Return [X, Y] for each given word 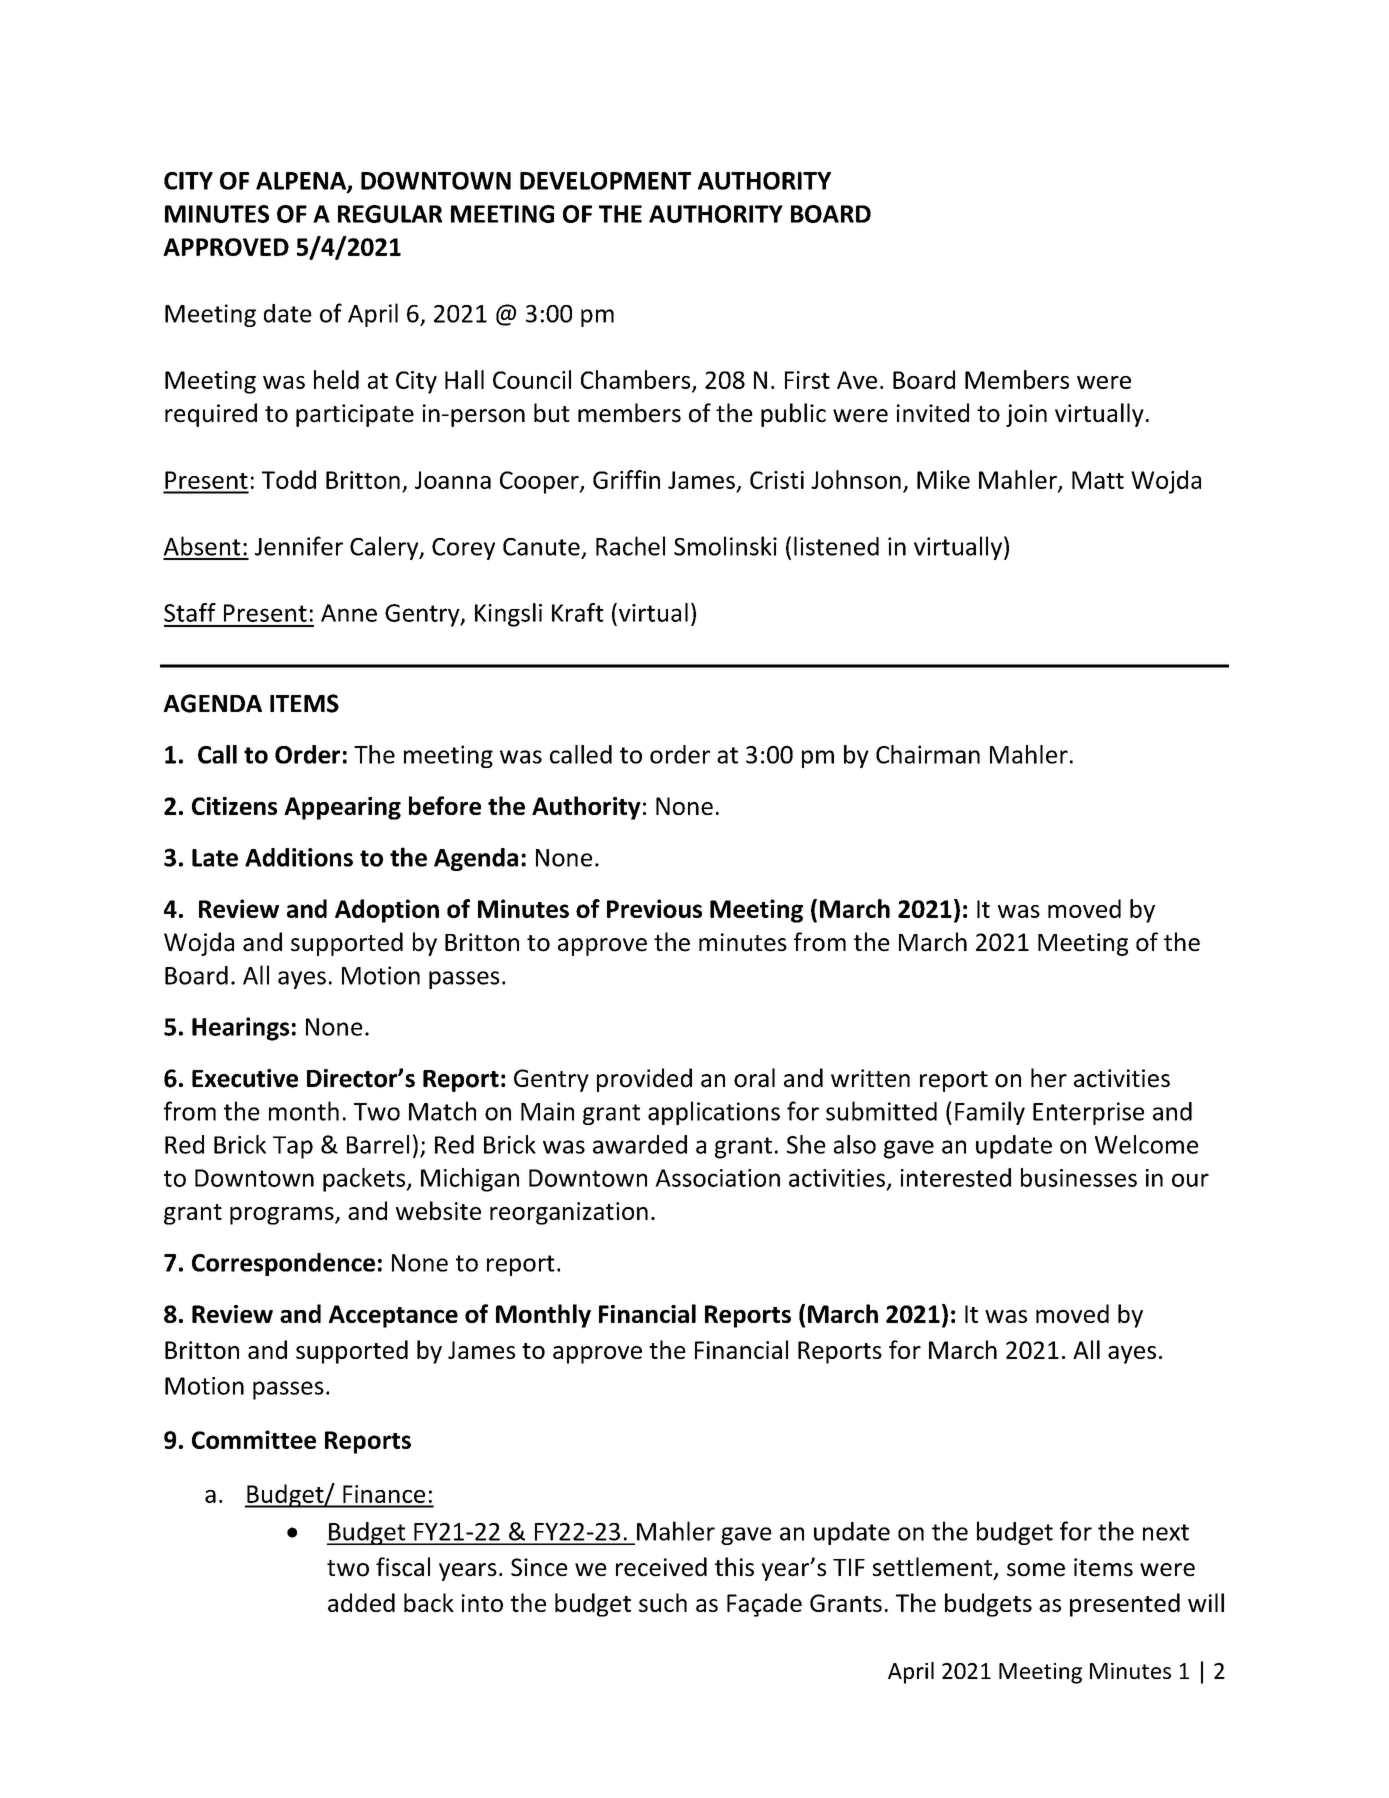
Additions [299, 857]
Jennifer [299, 546]
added [361, 1602]
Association [717, 1178]
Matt [1098, 480]
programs [283, 1216]
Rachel [630, 546]
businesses [1079, 1177]
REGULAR [390, 214]
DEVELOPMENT [605, 181]
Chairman [928, 754]
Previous [654, 908]
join [1026, 415]
